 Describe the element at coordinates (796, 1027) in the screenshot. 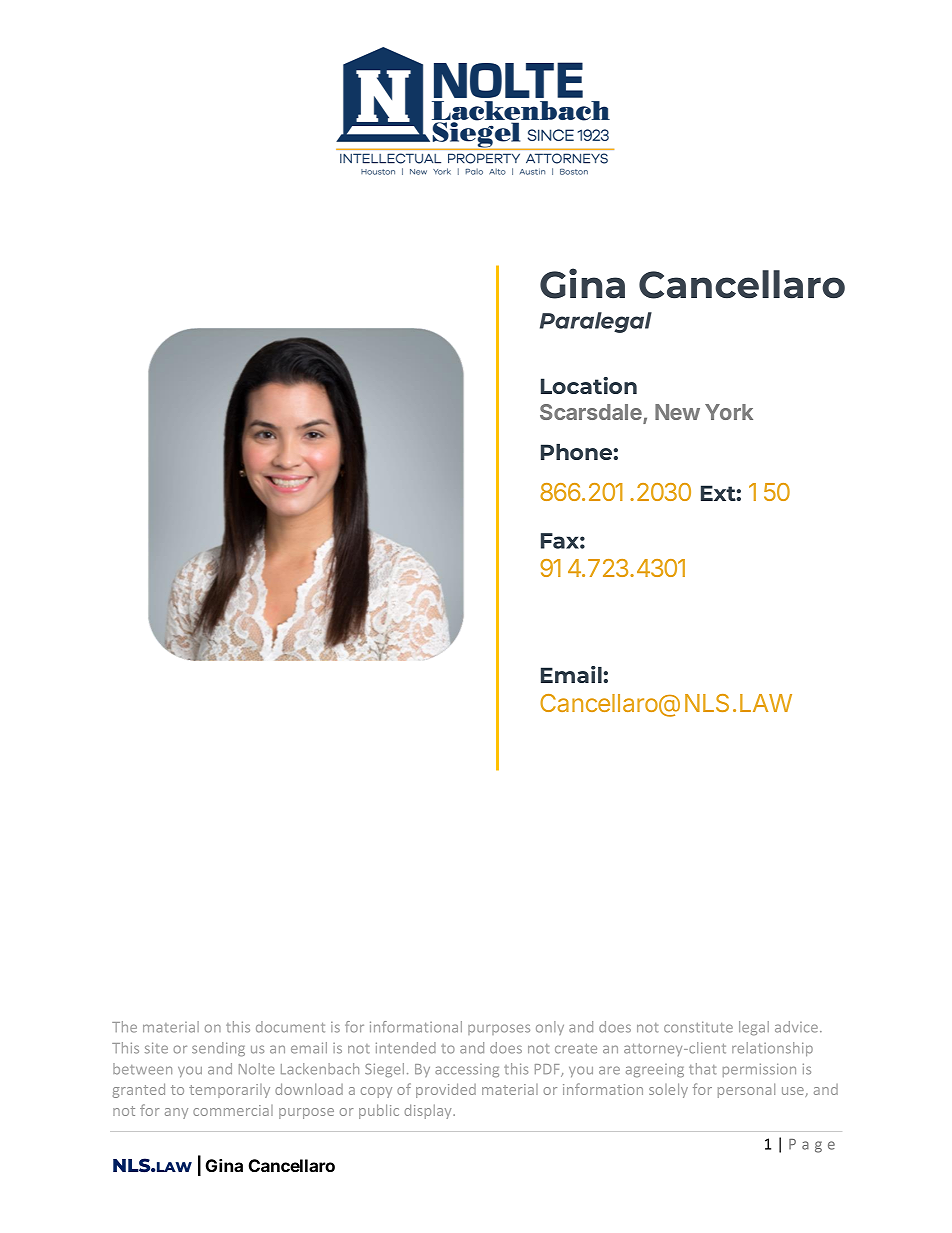

I see `advice` at that location.
